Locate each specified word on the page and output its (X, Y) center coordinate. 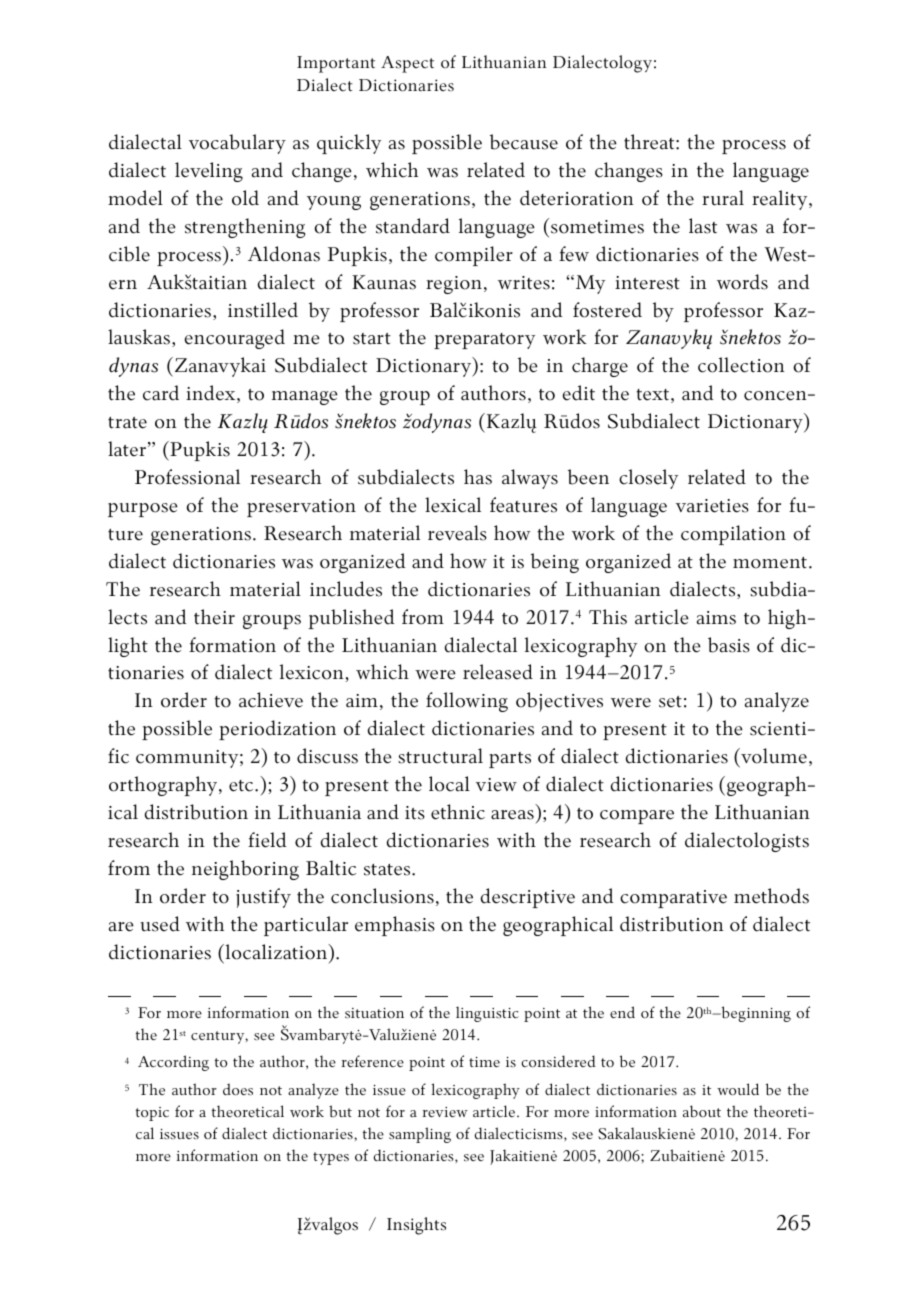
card (161, 393)
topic (152, 1114)
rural (723, 198)
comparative (673, 899)
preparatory (484, 341)
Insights (416, 1226)
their (214, 617)
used (160, 924)
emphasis (395, 926)
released (498, 672)
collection (741, 365)
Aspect (407, 64)
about (702, 1111)
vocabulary (237, 144)
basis (729, 645)
